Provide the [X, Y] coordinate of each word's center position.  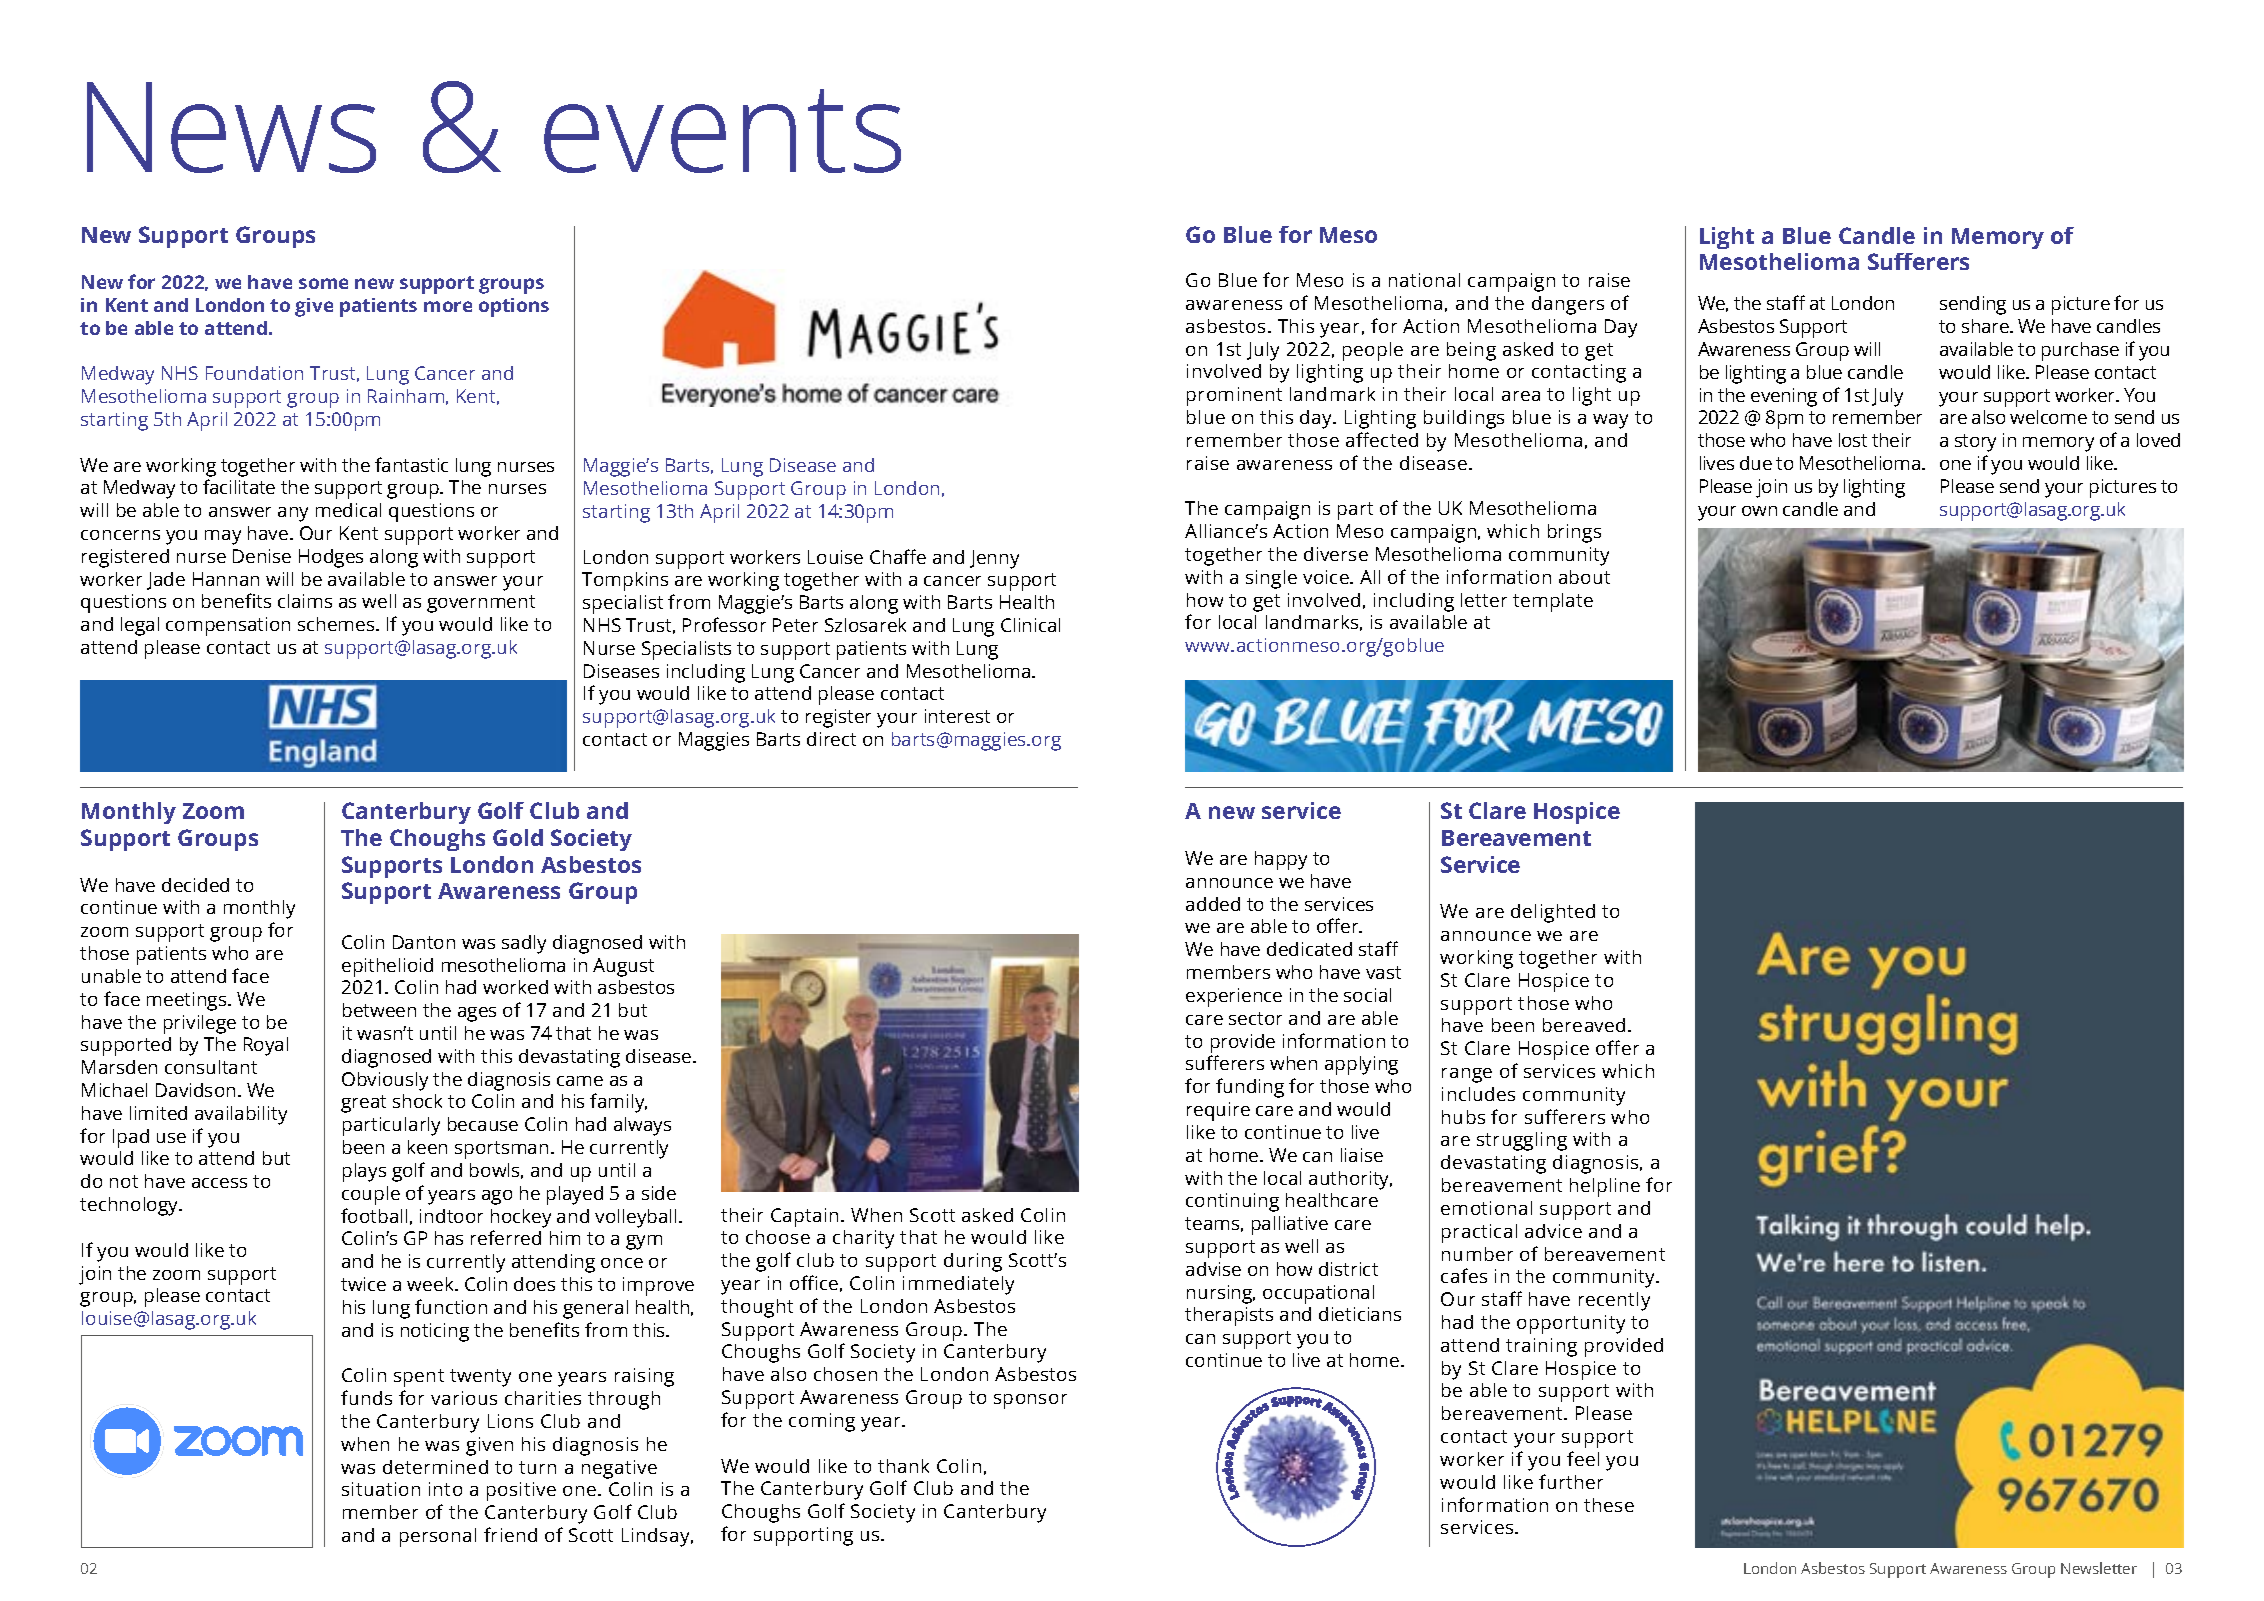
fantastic [411, 464]
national [1424, 280]
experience [1234, 997]
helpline [1605, 1187]
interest [957, 716]
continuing [1232, 1202]
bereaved [1584, 1025]
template [1553, 602]
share [1986, 326]
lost [1853, 440]
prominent [1234, 396]
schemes [337, 624]
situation [381, 1489]
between [379, 1010]
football [374, 1215]
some [323, 283]
